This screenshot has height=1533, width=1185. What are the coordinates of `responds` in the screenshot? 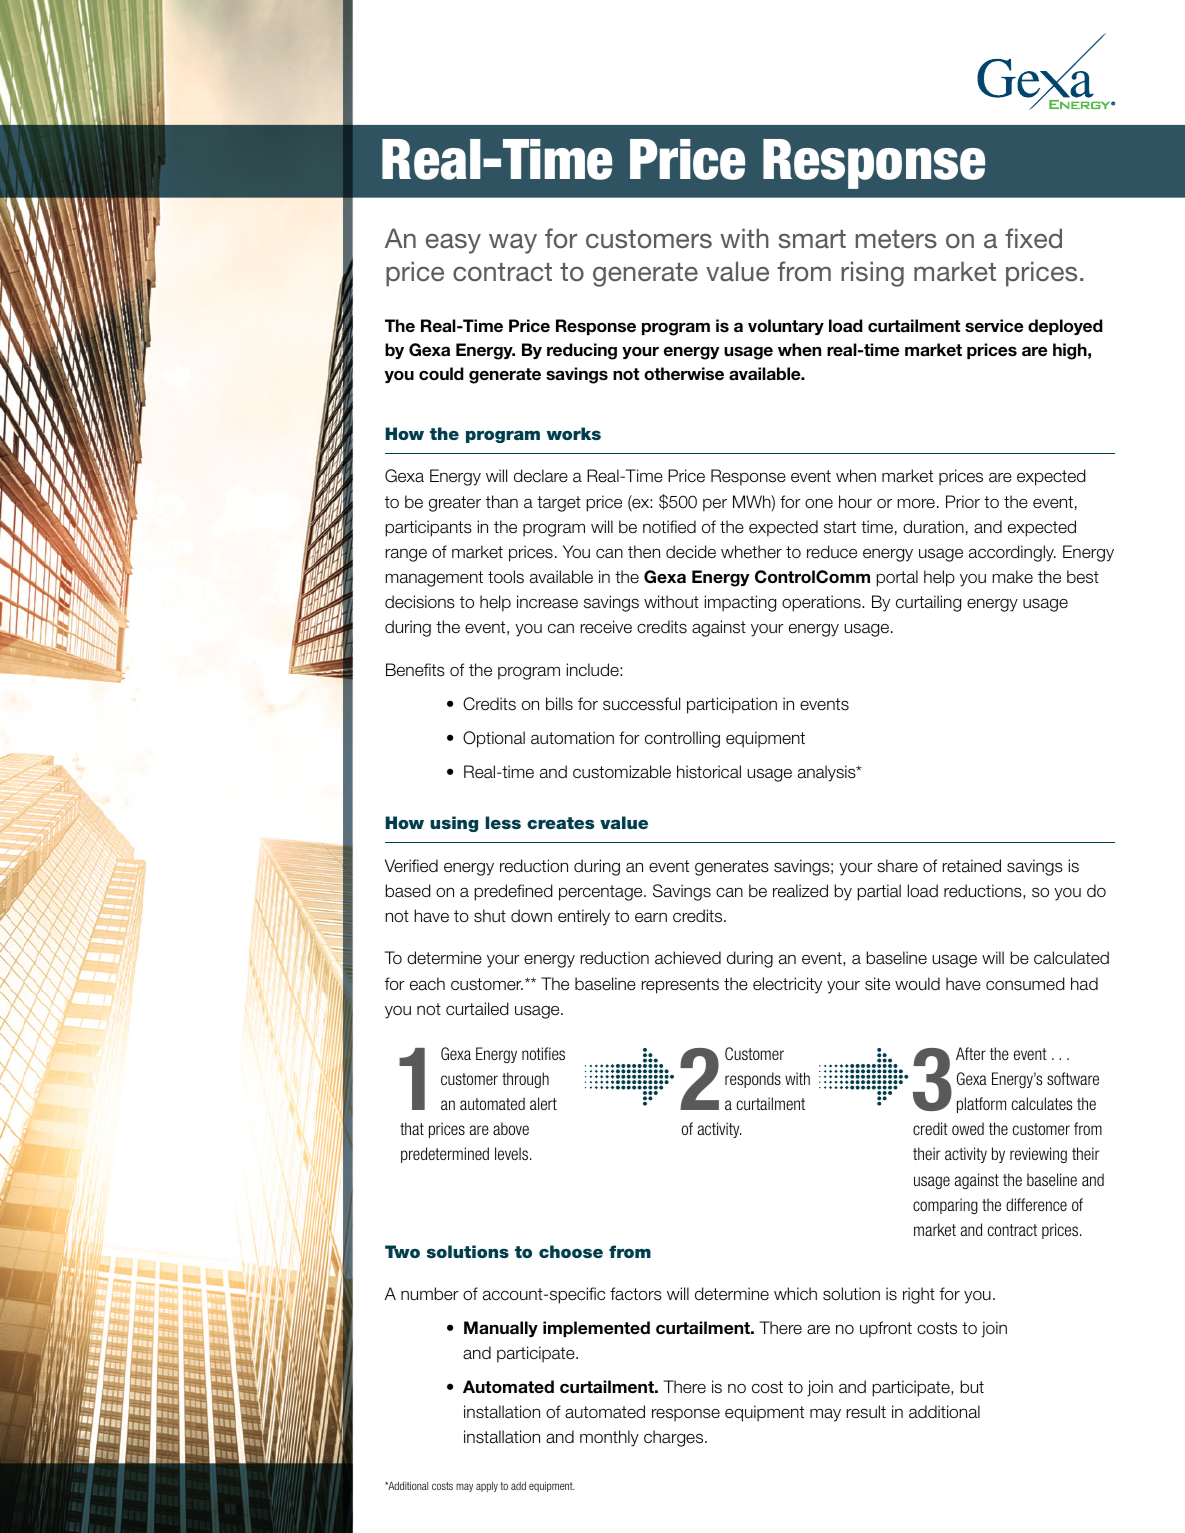 It's located at (753, 1080).
